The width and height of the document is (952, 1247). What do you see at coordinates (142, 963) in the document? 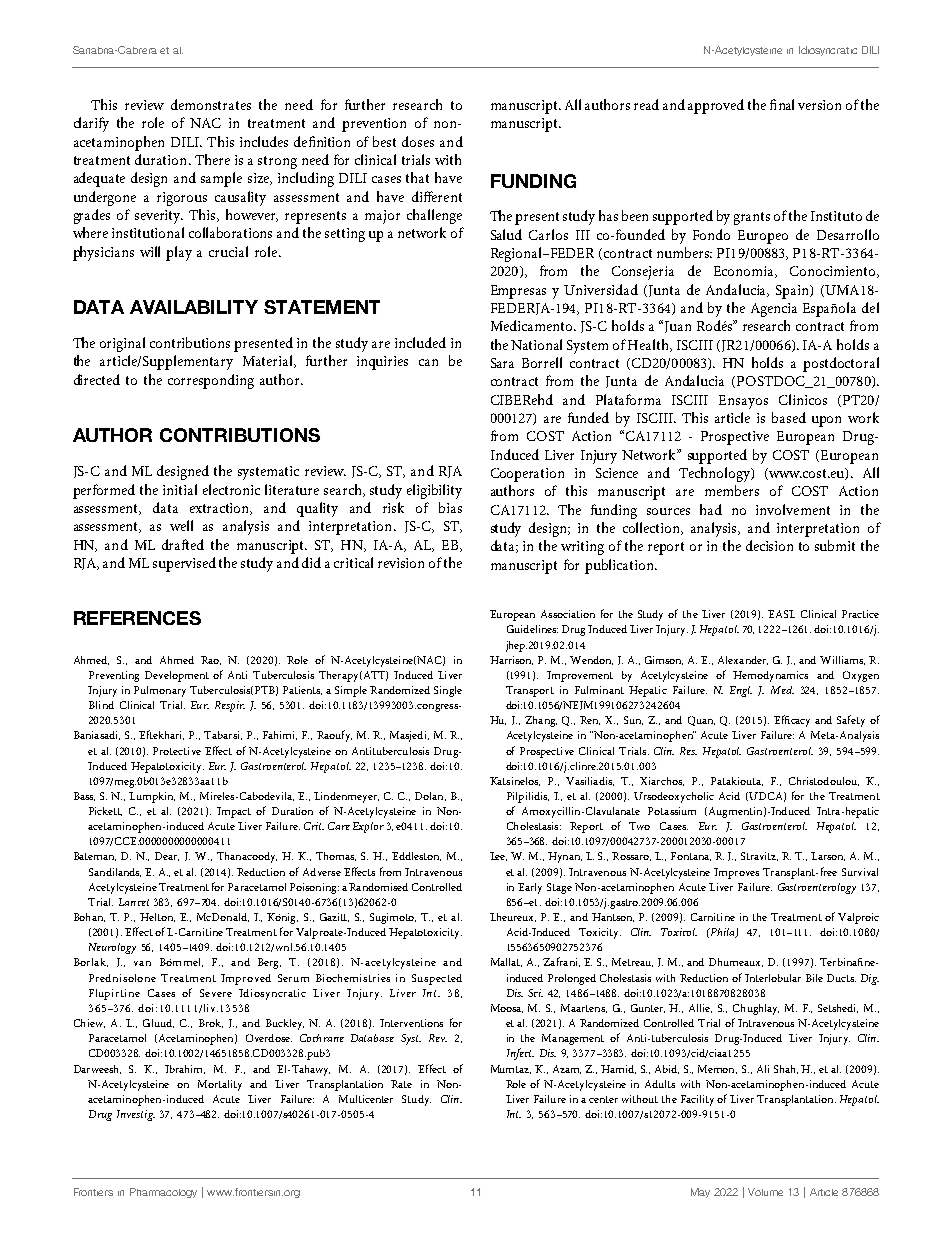
I see `van` at bounding box center [142, 963].
